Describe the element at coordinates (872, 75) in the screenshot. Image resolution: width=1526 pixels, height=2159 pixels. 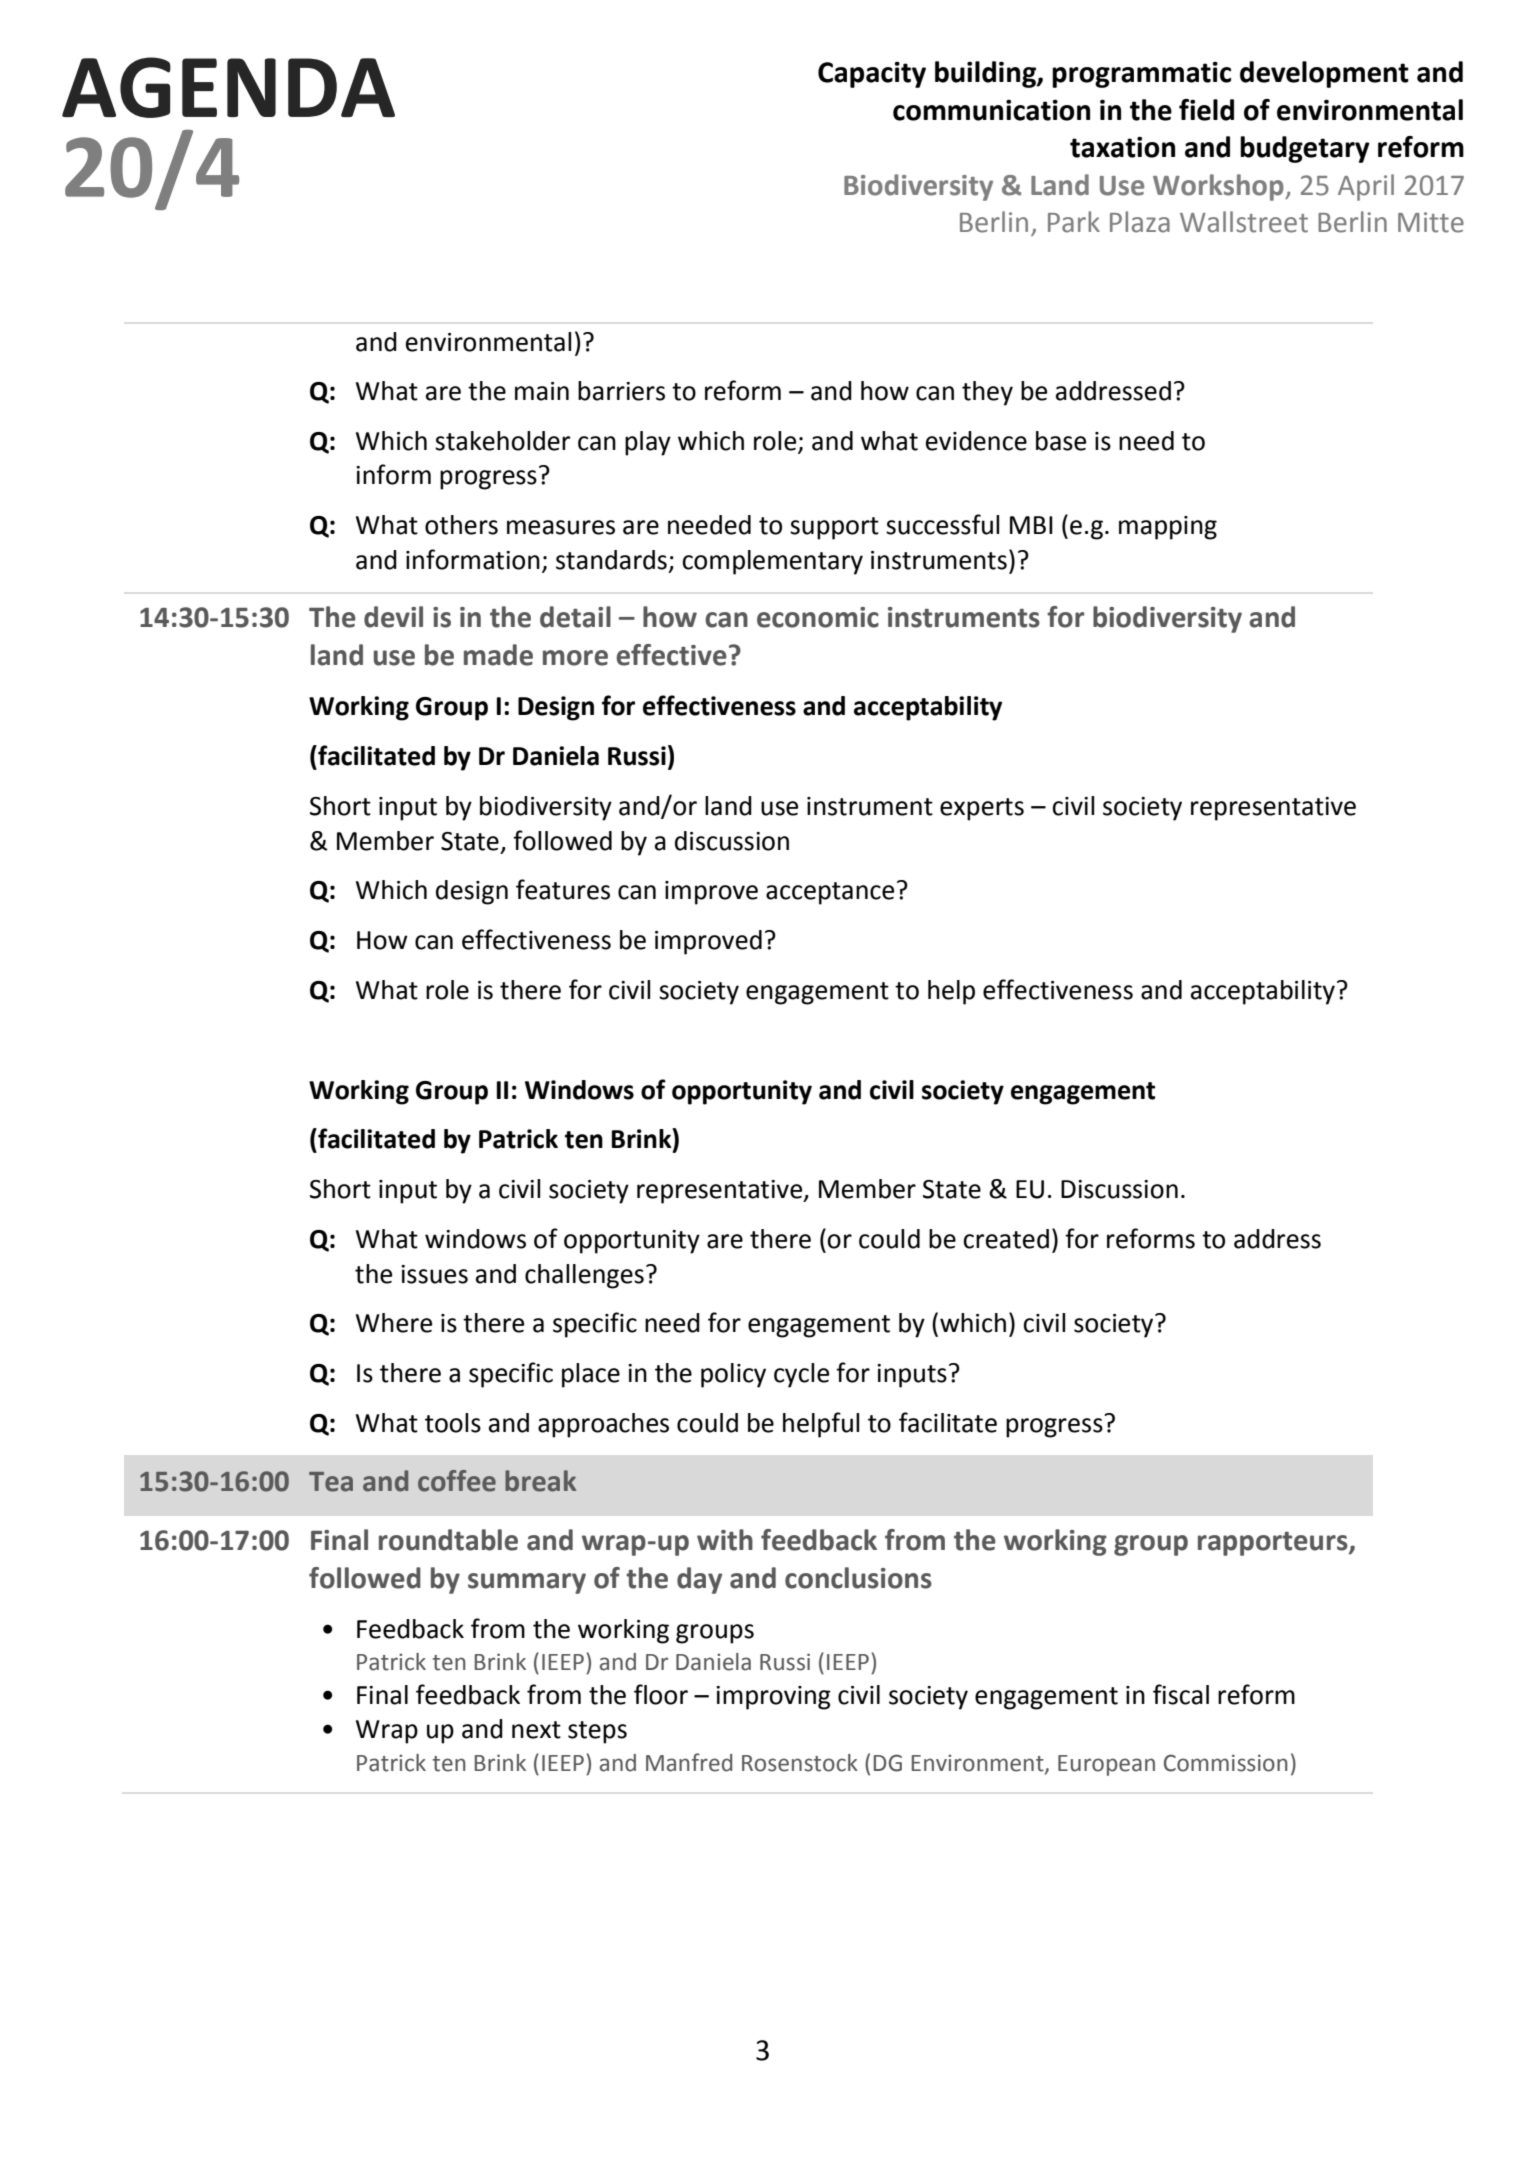
I see `Capacity` at that location.
